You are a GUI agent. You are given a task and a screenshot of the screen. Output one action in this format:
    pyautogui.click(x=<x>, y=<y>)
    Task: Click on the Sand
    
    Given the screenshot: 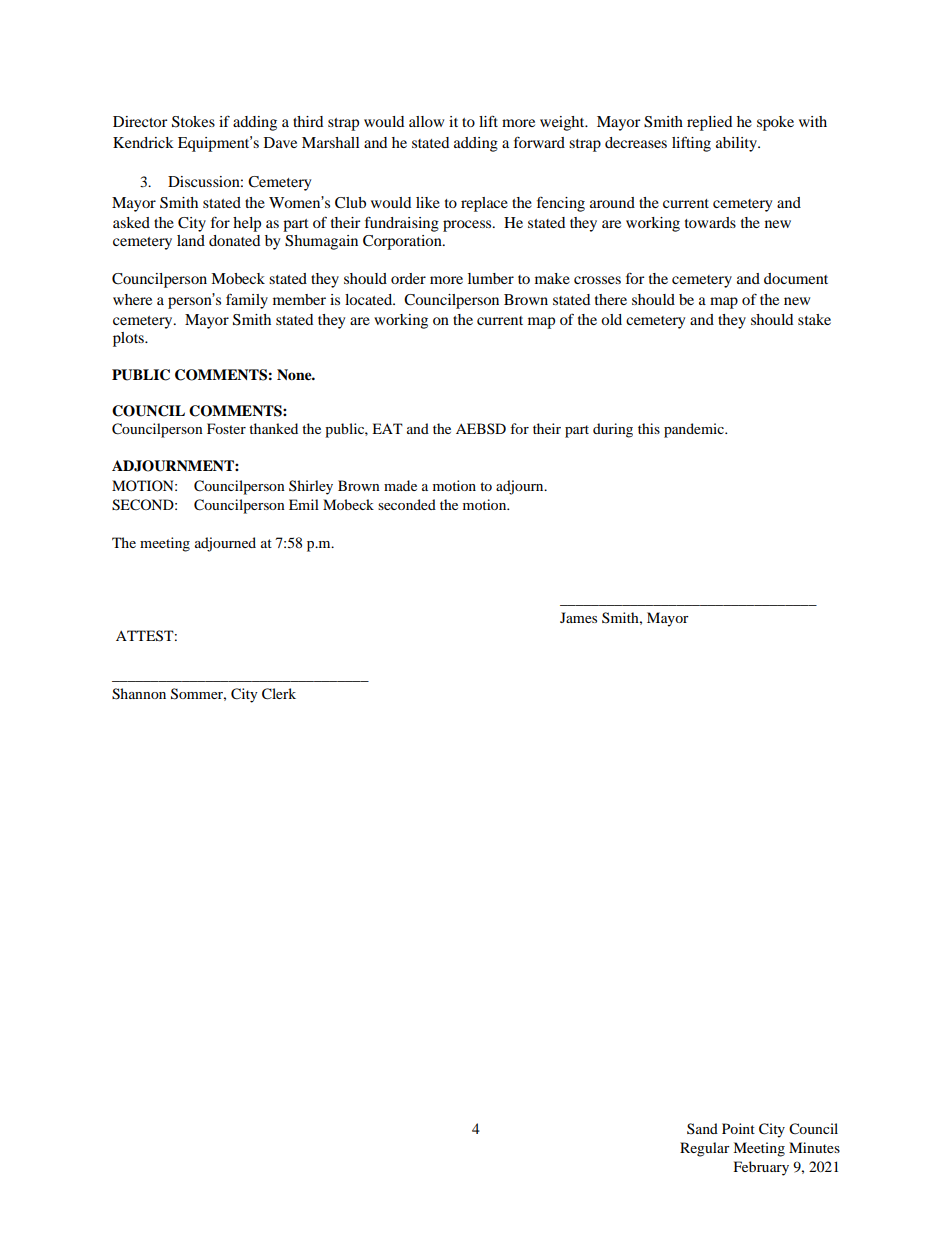 What is the action you would take?
    pyautogui.click(x=702, y=1128)
